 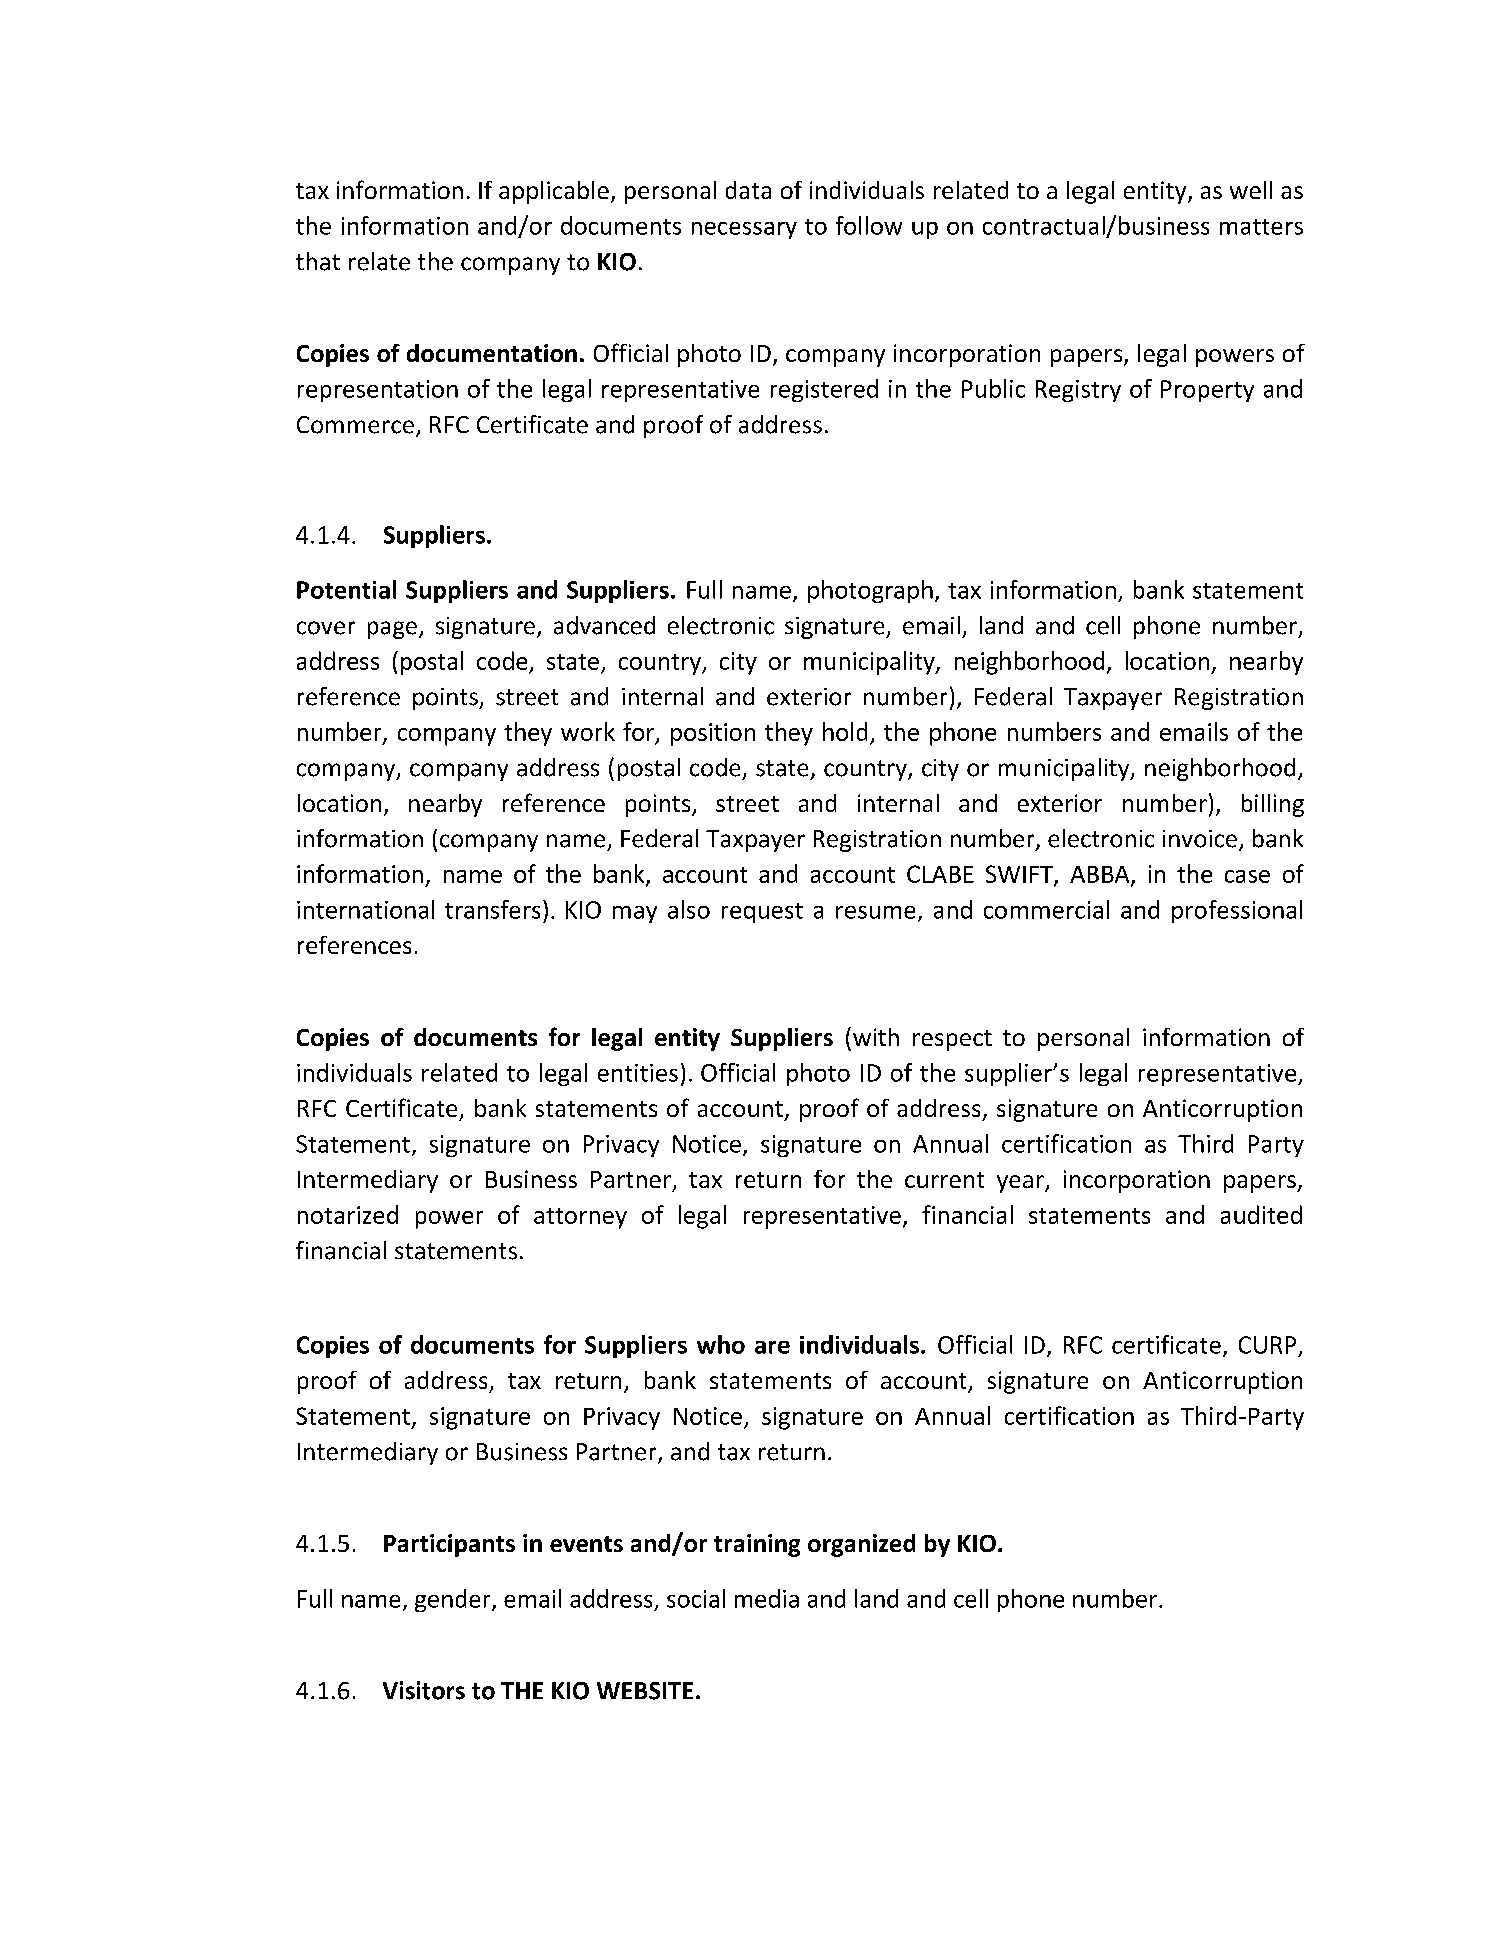 I want to click on organized, so click(x=861, y=1545).
